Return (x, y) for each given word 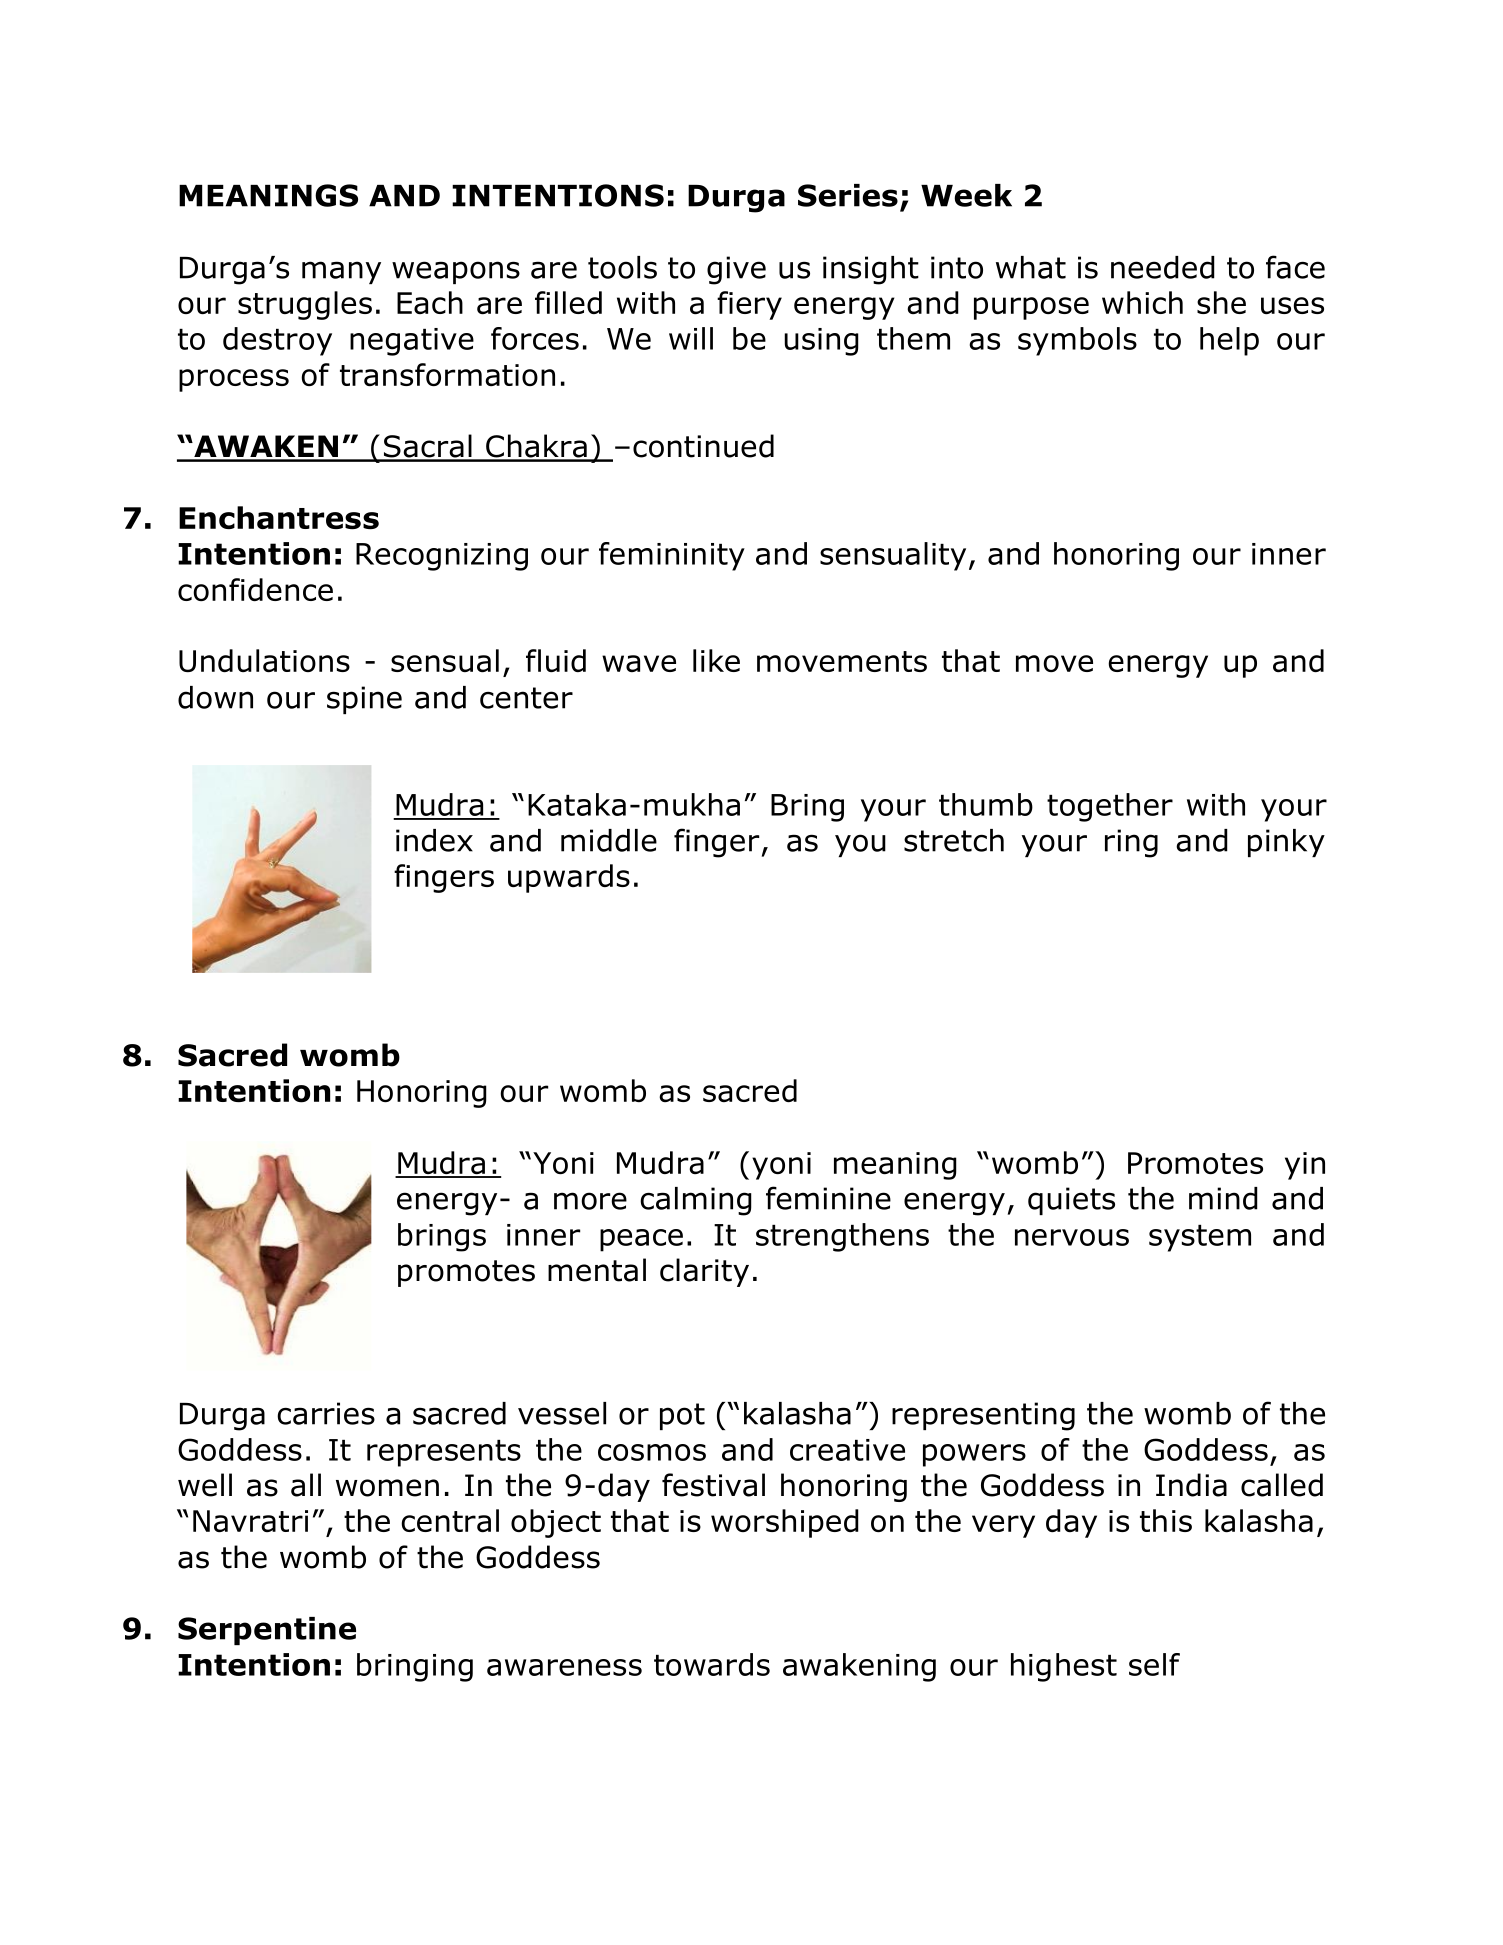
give (736, 270)
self (1154, 1664)
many (341, 272)
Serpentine (267, 1631)
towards (712, 1664)
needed (1163, 267)
